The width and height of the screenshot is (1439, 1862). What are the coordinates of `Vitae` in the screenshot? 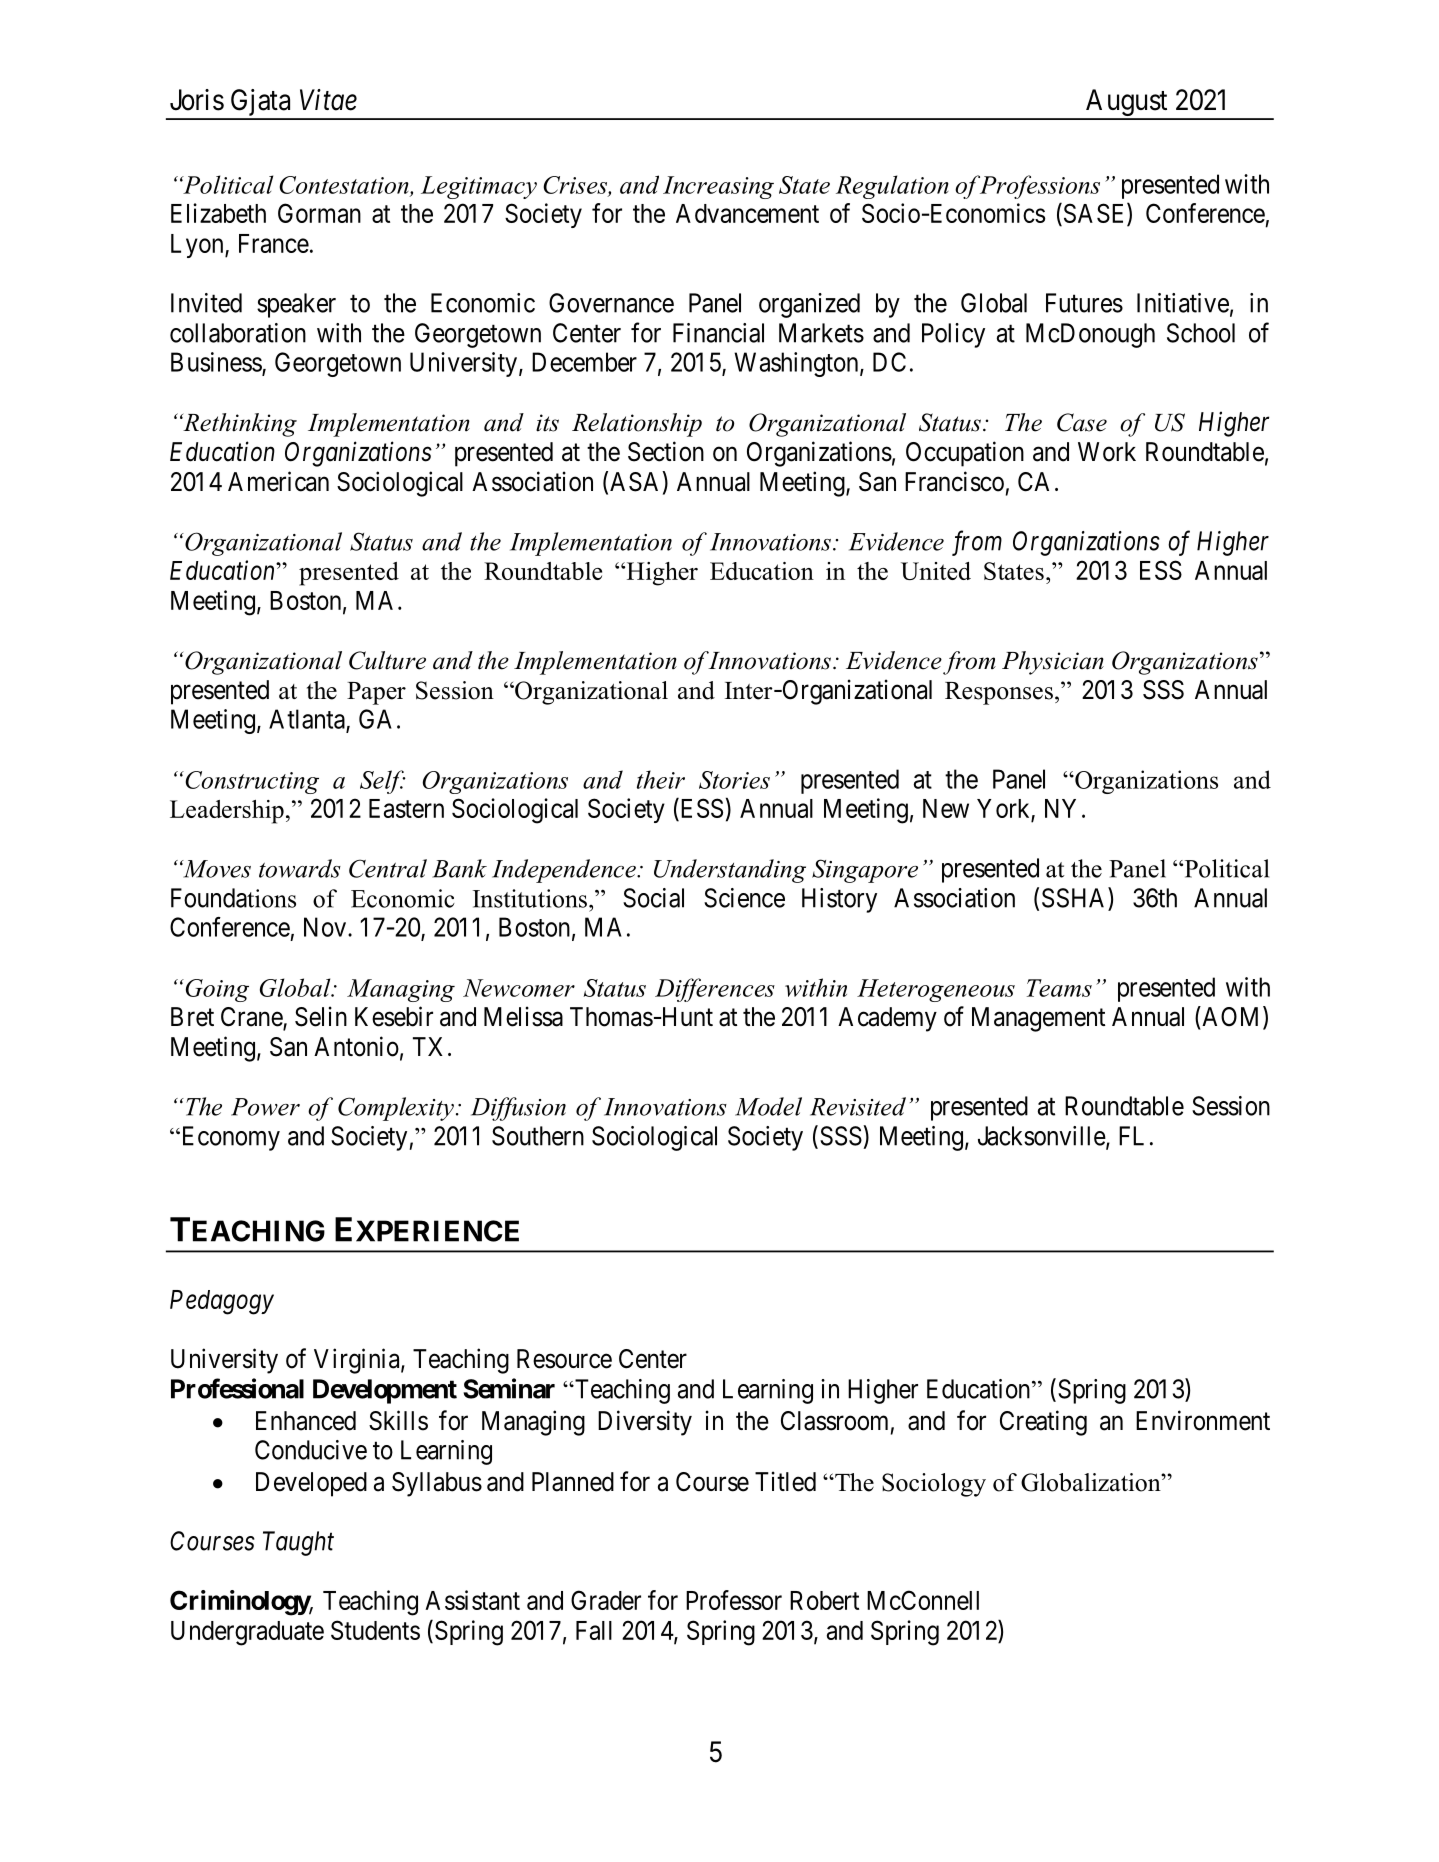 It's located at (328, 100).
